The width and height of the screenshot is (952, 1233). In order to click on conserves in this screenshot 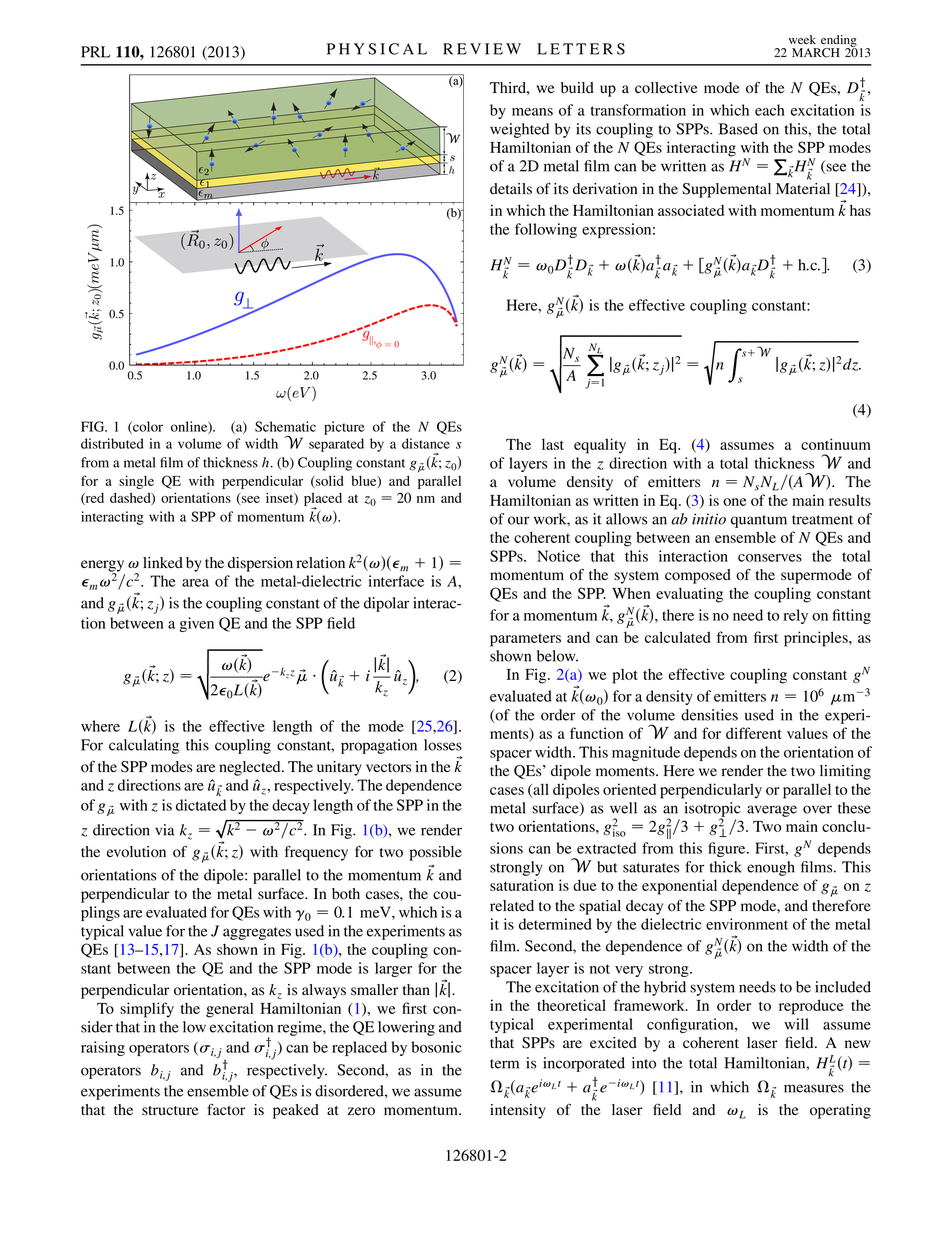, I will do `click(770, 558)`.
